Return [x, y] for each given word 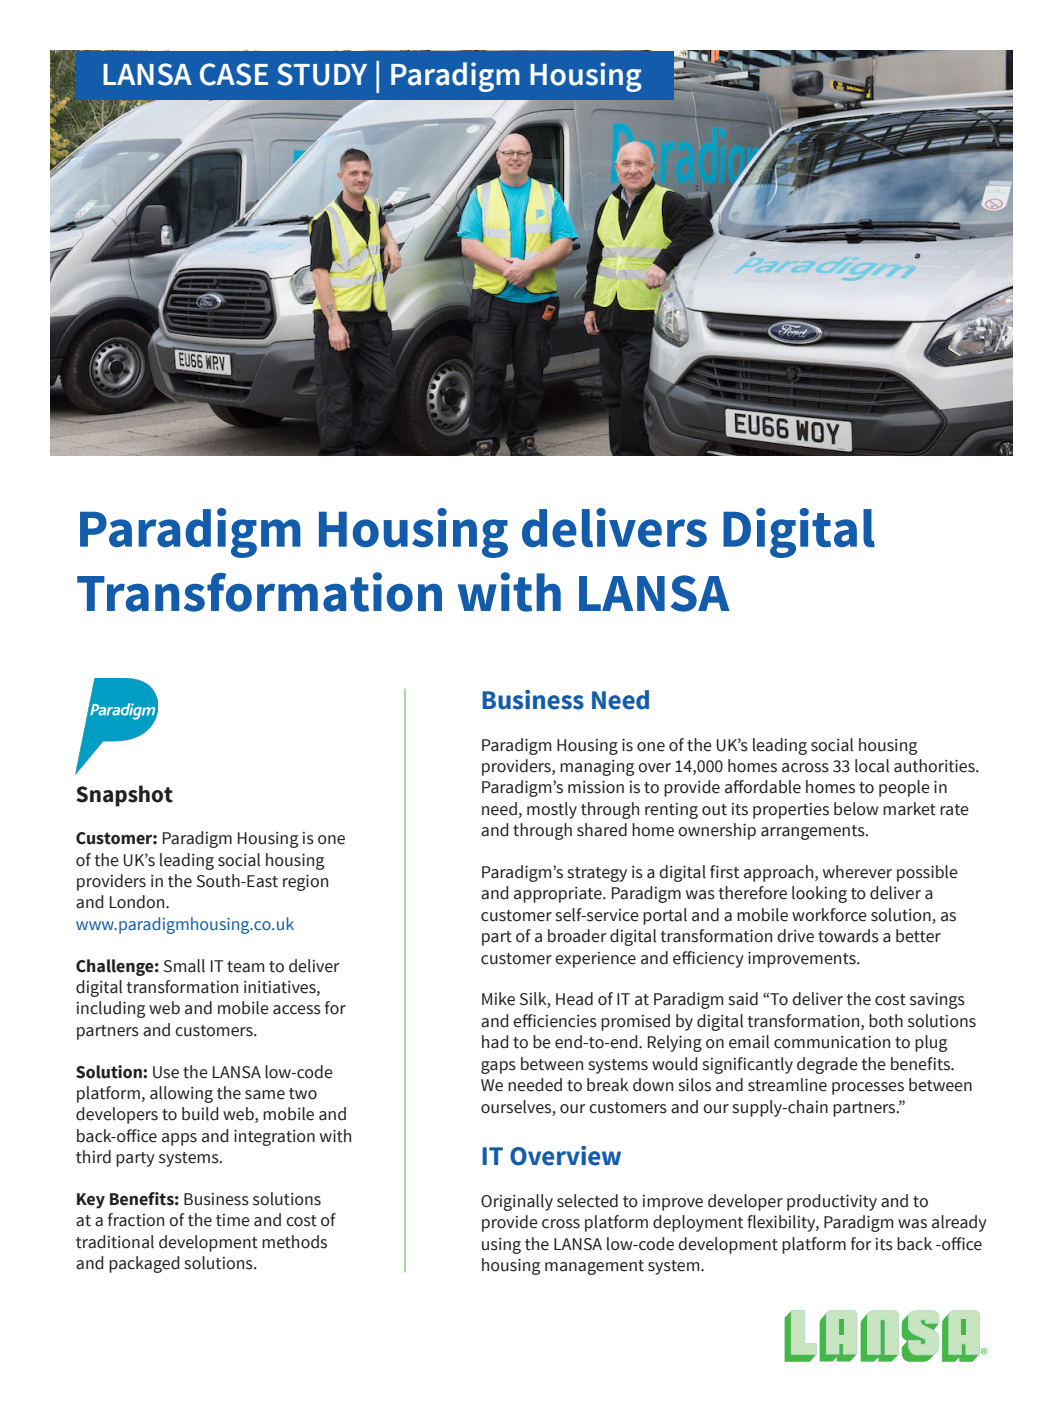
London [138, 902]
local [872, 766]
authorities [935, 766]
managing [597, 768]
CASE [234, 74]
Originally [517, 1202]
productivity [832, 1202]
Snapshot [124, 796]
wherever [857, 872]
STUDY [322, 74]
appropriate [559, 895]
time [233, 1220]
